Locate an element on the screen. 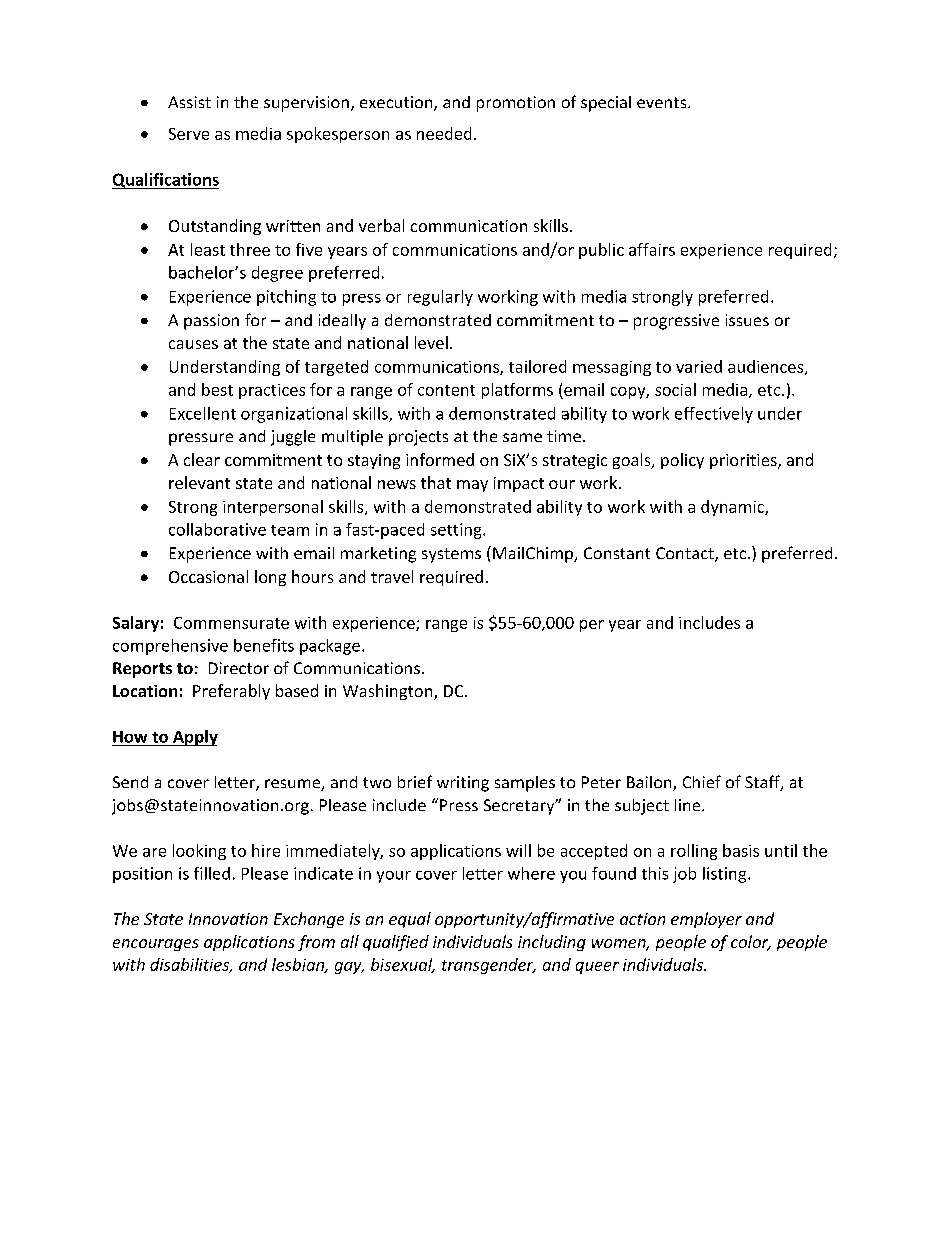 The width and height of the screenshot is (952, 1233). best is located at coordinates (217, 389).
